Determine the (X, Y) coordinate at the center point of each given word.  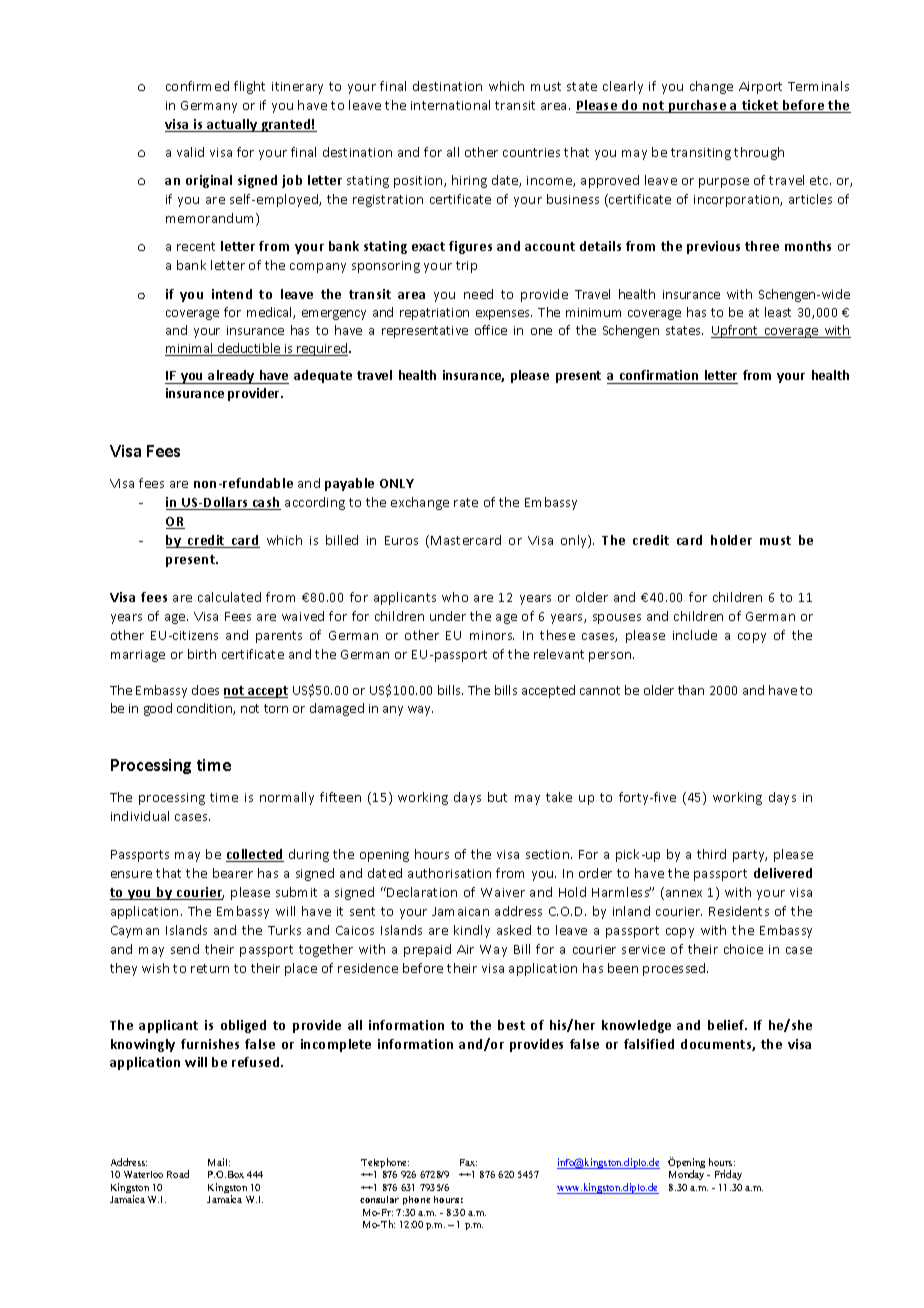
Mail (219, 1162)
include (695, 635)
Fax (468, 1162)
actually (232, 125)
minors (492, 635)
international (450, 105)
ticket (760, 106)
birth (202, 654)
